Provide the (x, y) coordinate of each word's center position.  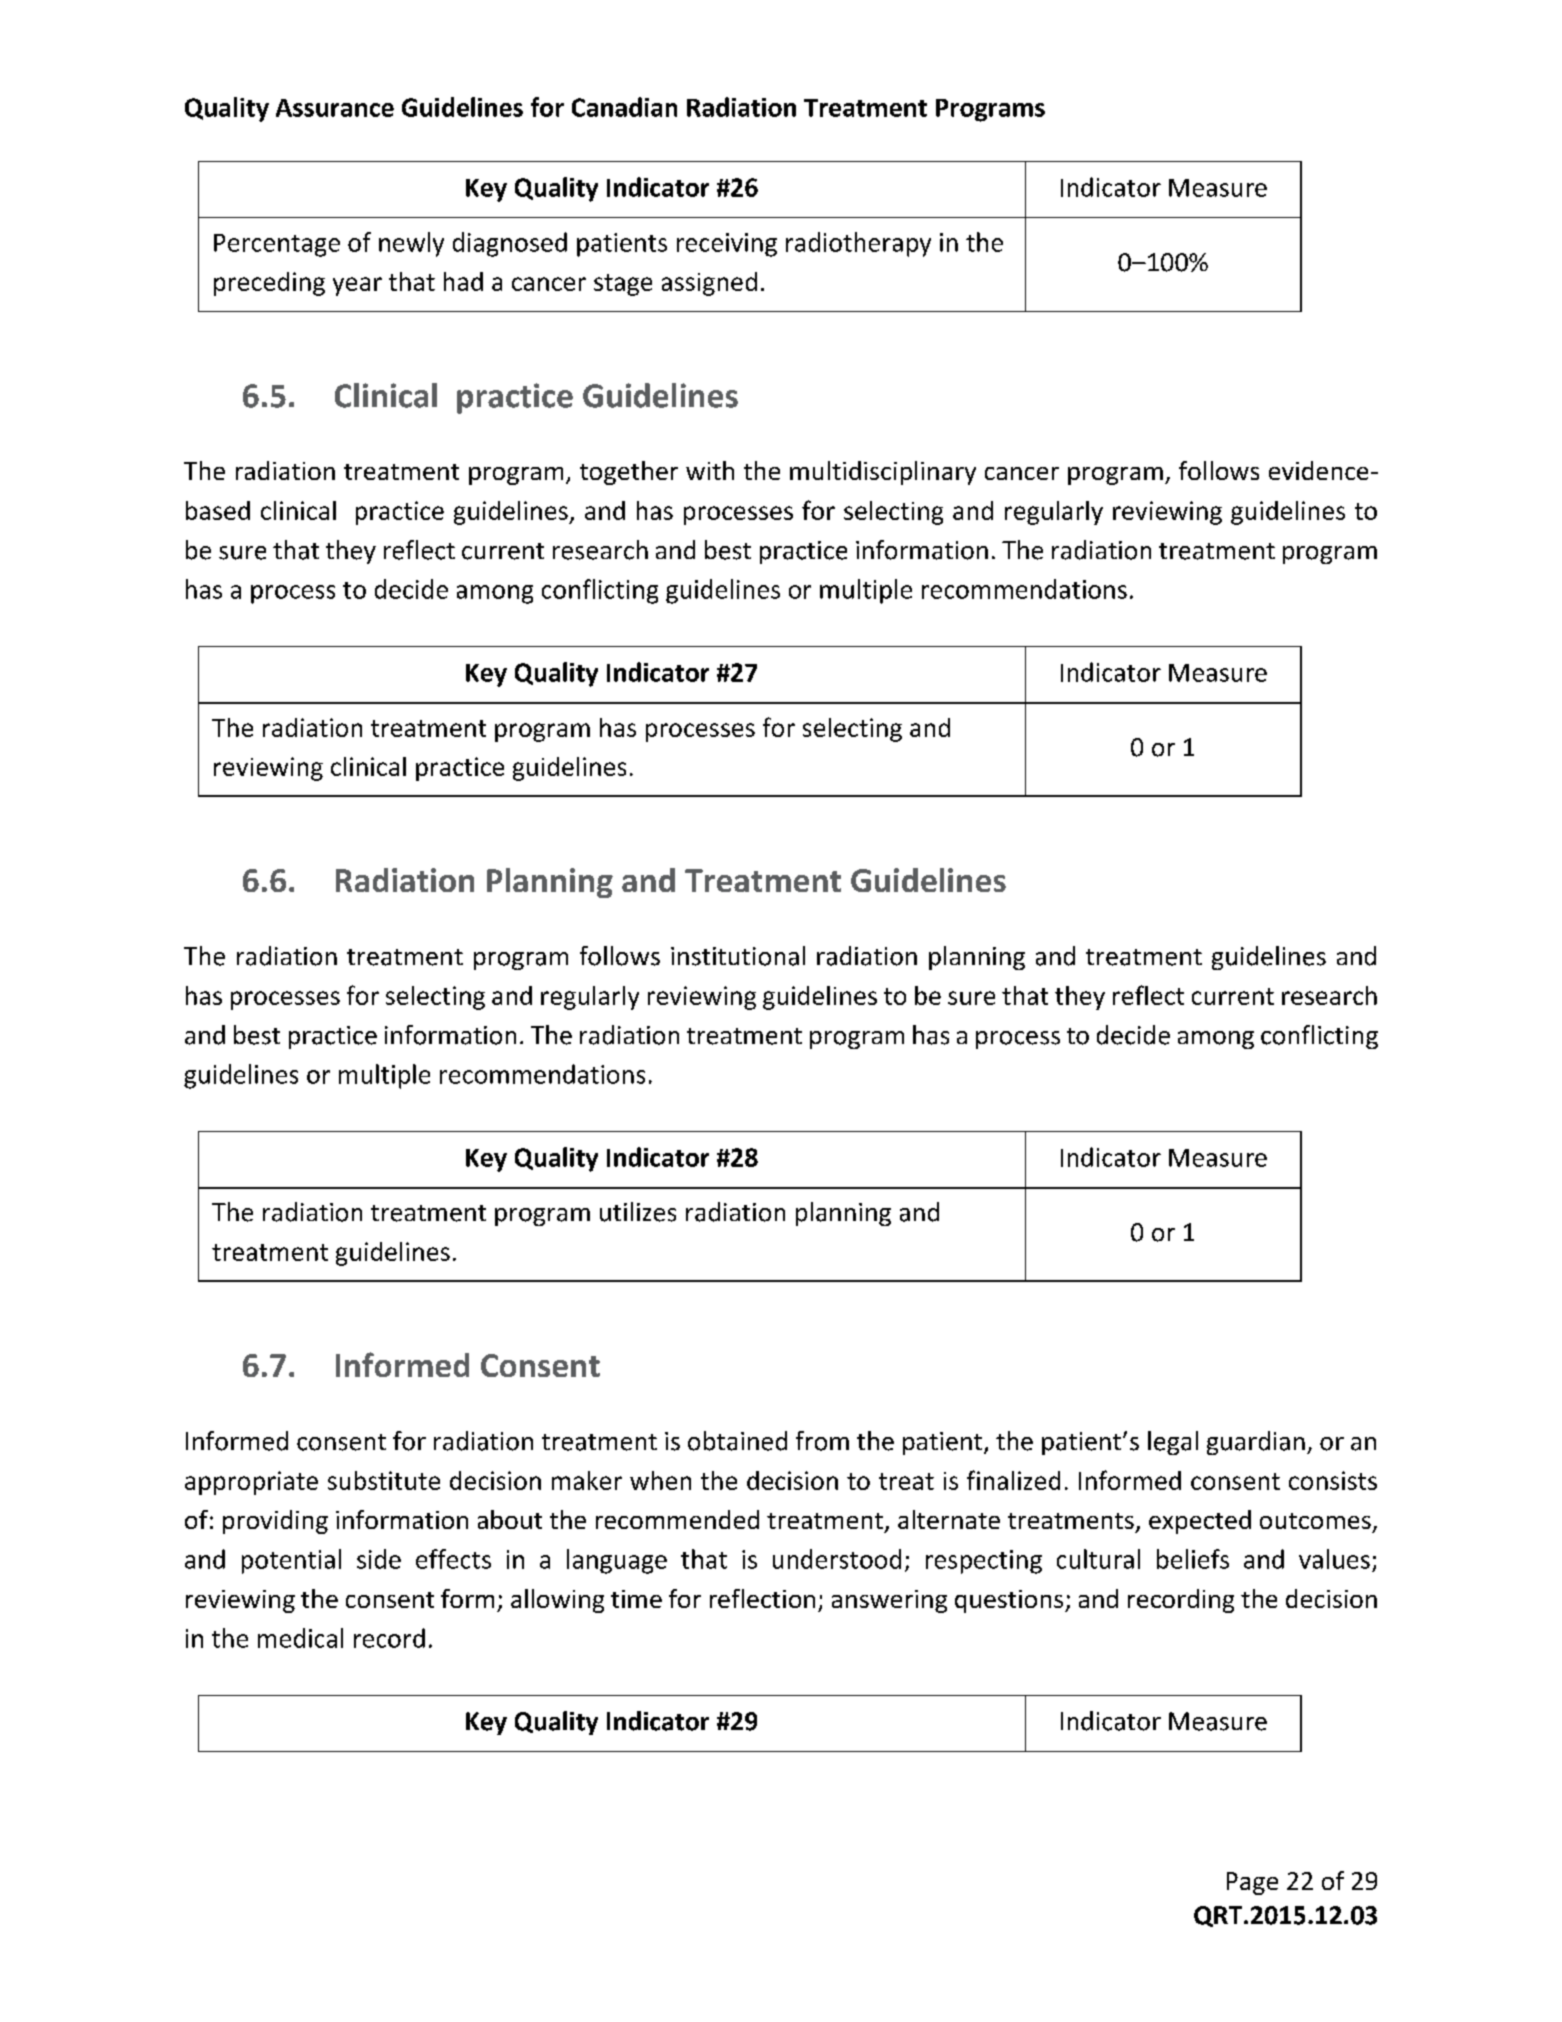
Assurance (335, 108)
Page (1252, 1883)
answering (889, 1601)
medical (300, 1638)
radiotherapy (858, 244)
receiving (727, 245)
